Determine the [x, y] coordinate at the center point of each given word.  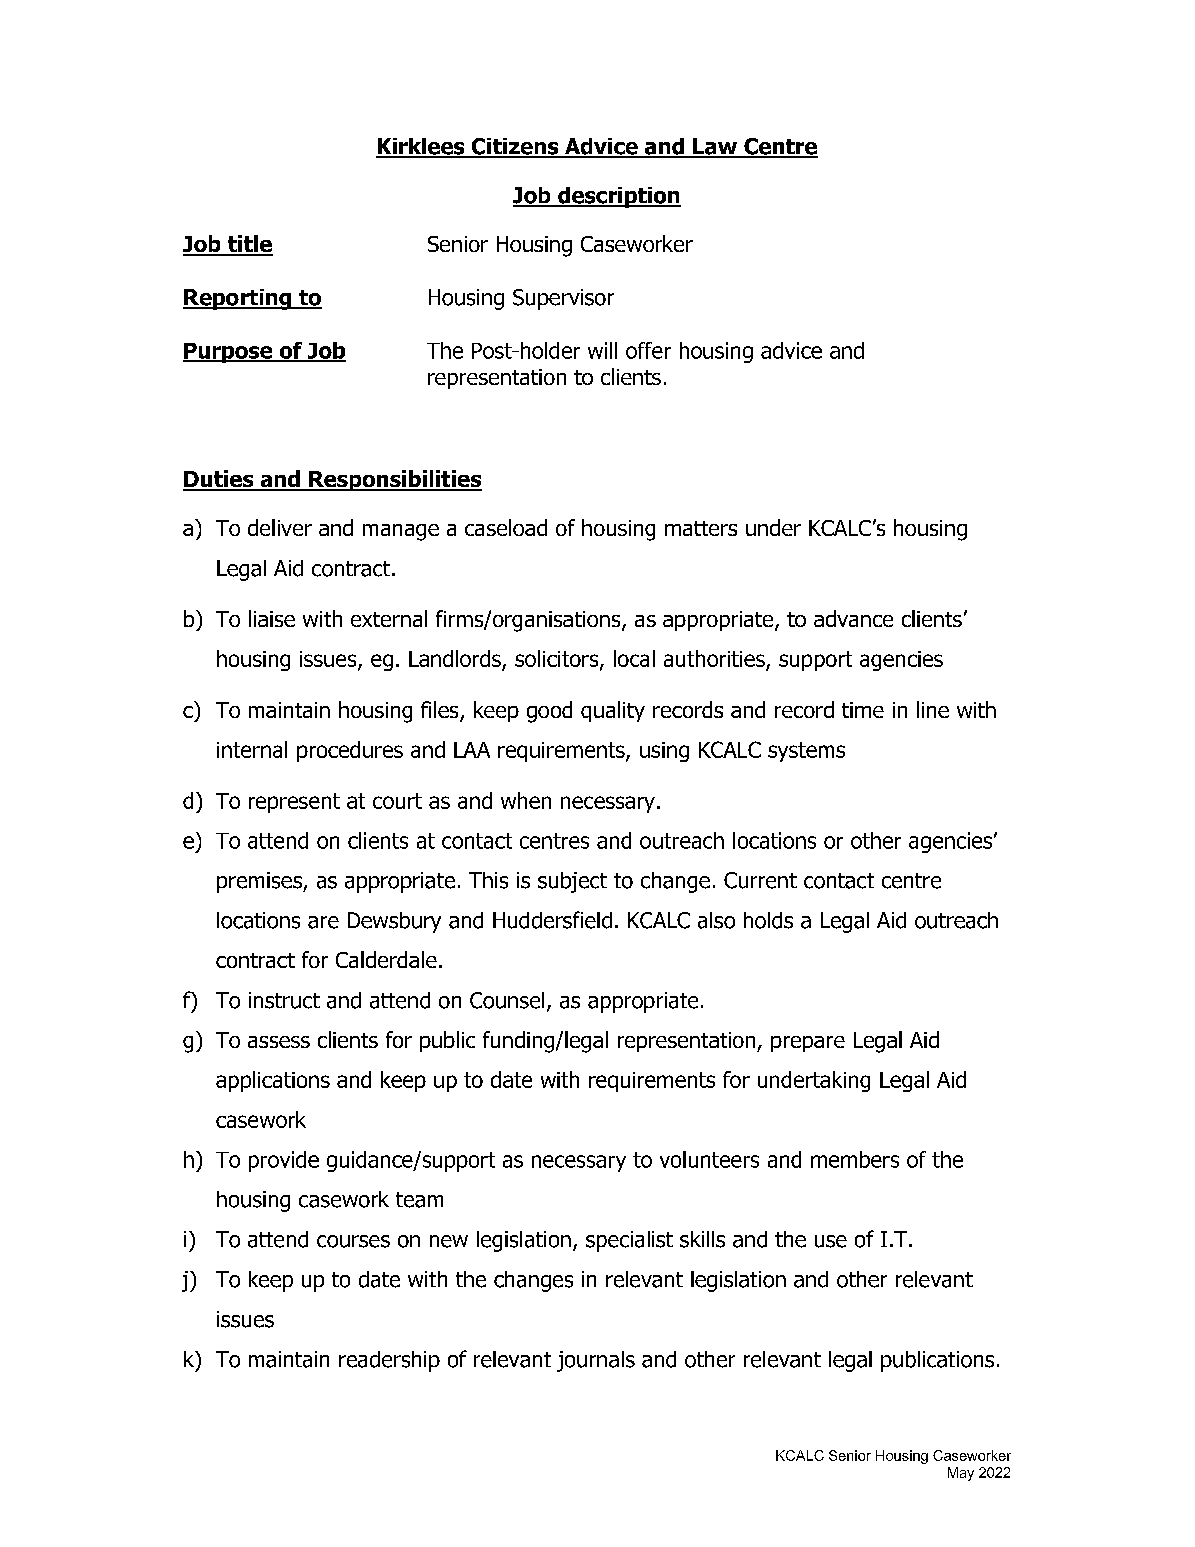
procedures [350, 751]
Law [715, 147]
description [618, 197]
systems [806, 752]
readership [389, 1361]
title [249, 245]
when [526, 800]
